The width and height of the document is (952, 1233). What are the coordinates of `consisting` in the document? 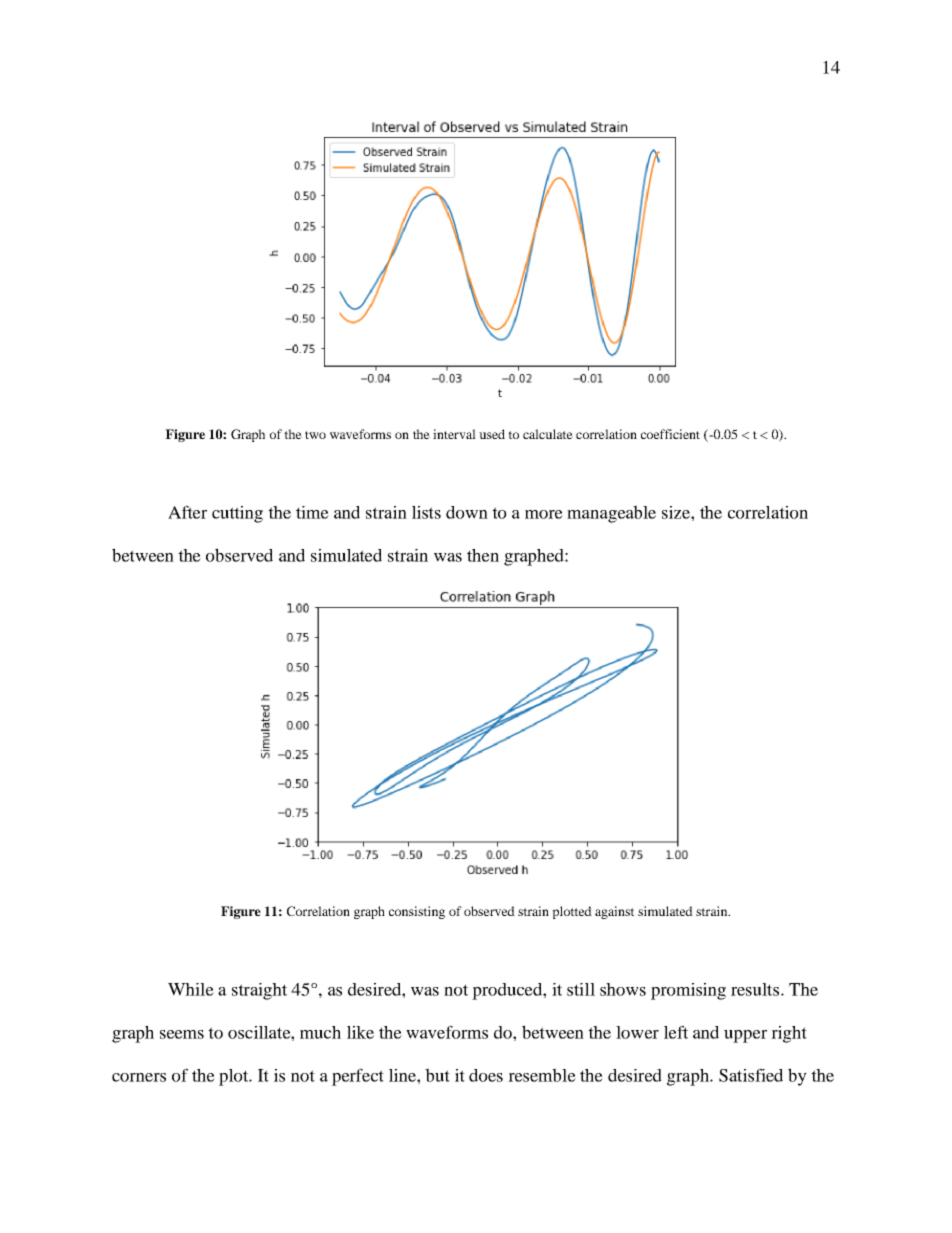 It's located at (417, 912).
